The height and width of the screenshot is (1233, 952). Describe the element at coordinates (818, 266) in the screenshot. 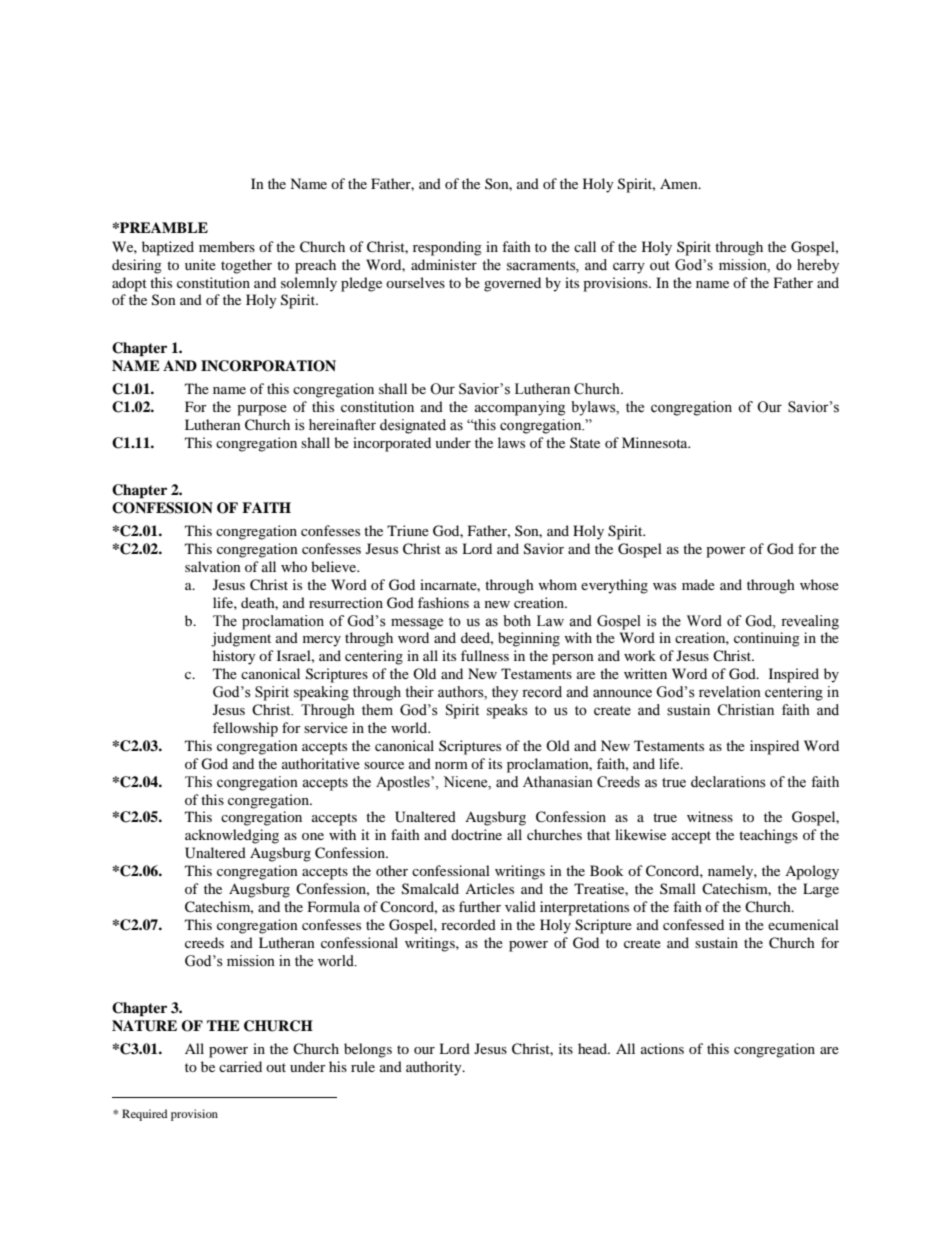

I see `hereby` at that location.
